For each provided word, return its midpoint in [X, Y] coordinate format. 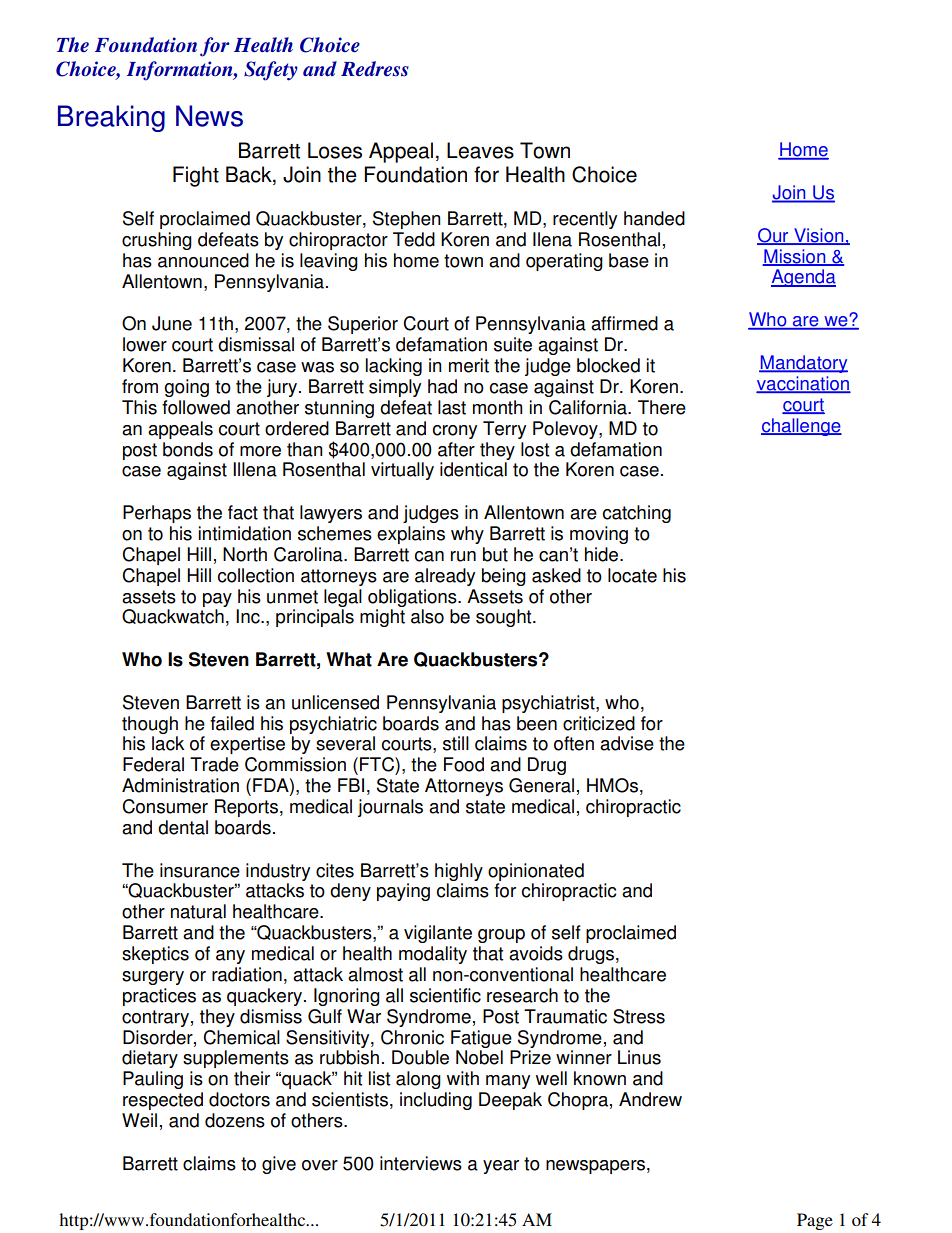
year [501, 1167]
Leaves [480, 150]
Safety [271, 71]
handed [654, 218]
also [427, 616]
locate [632, 575]
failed [232, 723]
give [279, 1165]
